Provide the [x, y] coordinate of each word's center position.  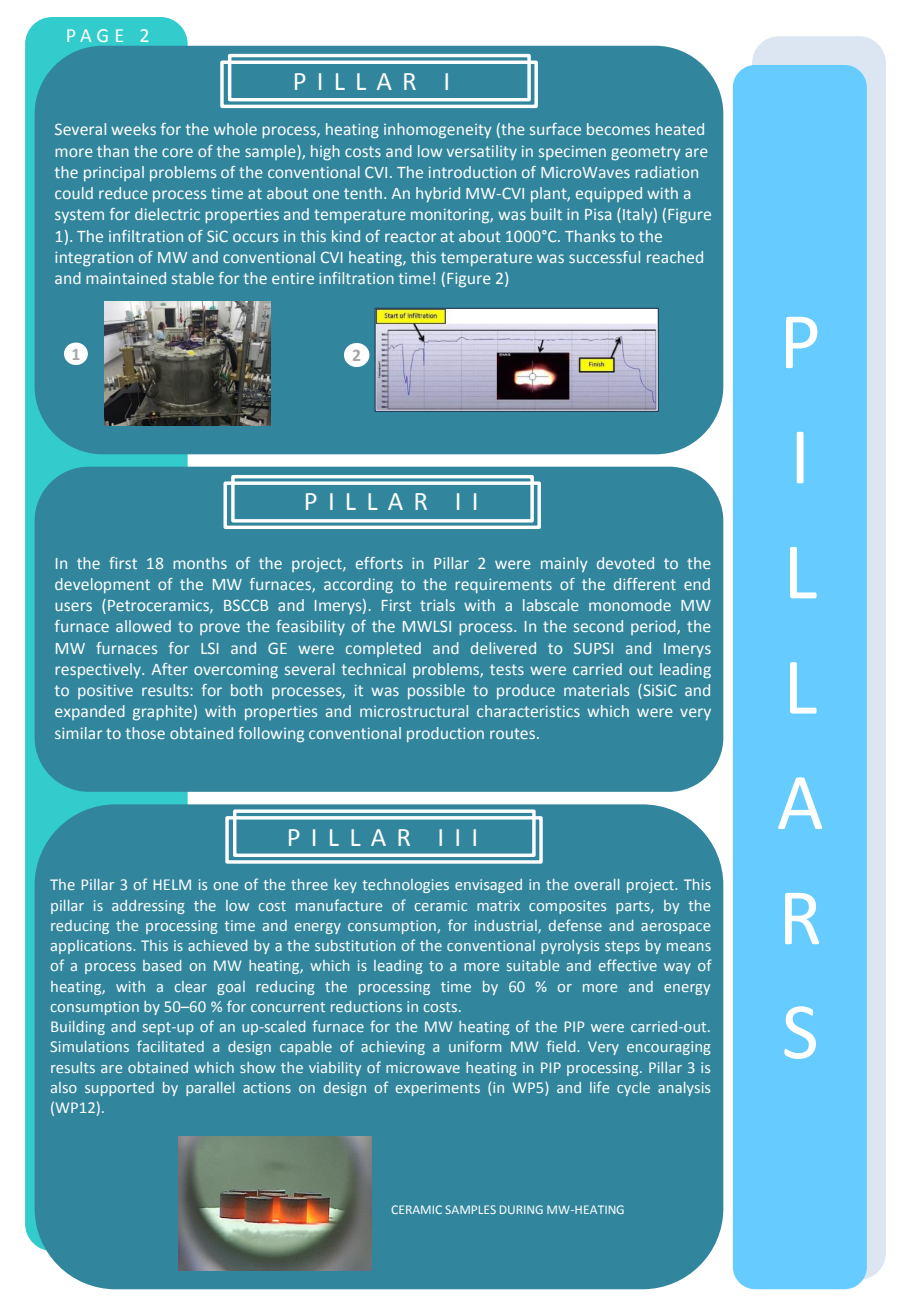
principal [114, 173]
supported [119, 1089]
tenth [363, 193]
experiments [438, 1089]
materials [596, 690]
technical [373, 669]
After [170, 669]
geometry [645, 153]
